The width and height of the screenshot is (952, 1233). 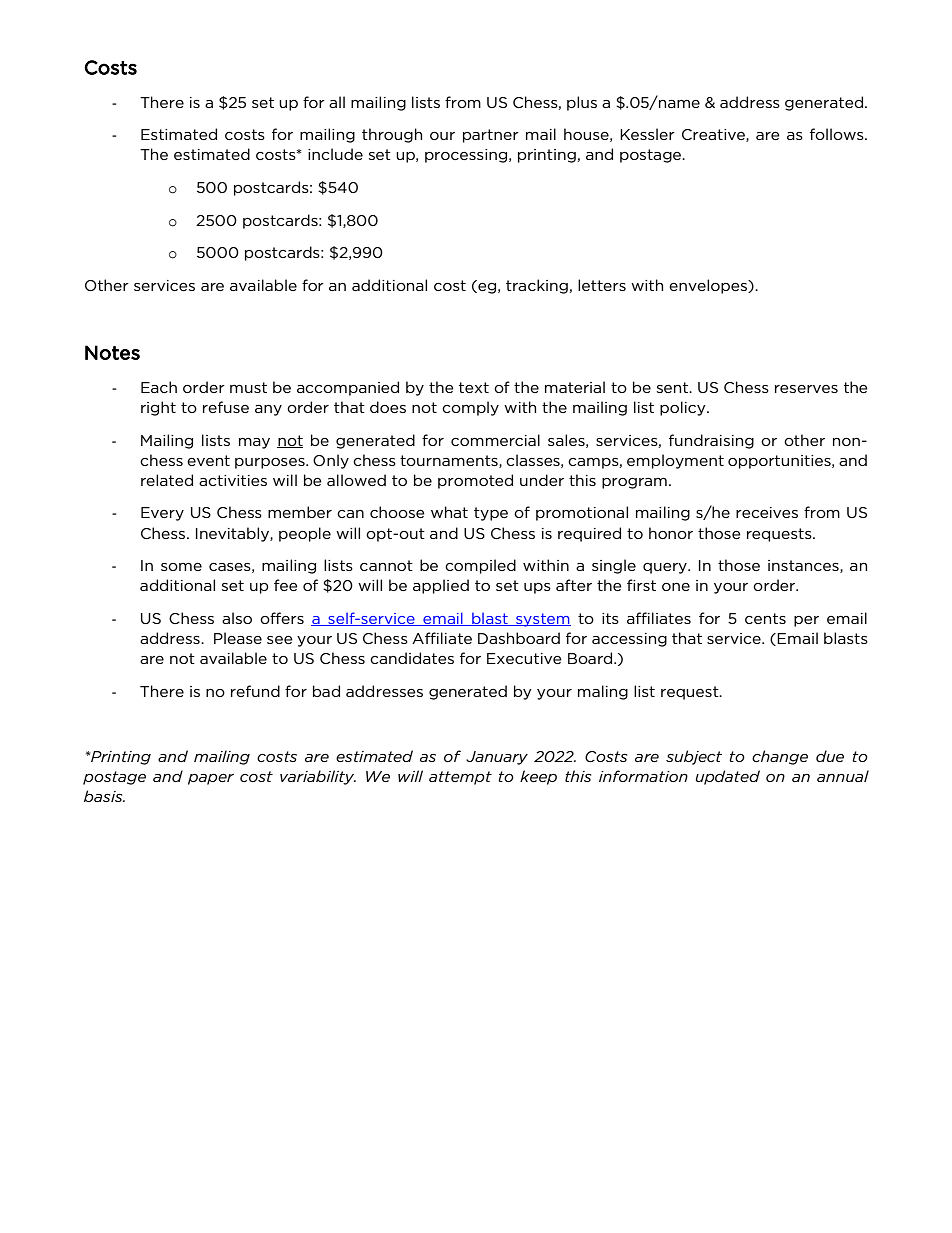 I want to click on paper, so click(x=211, y=779).
